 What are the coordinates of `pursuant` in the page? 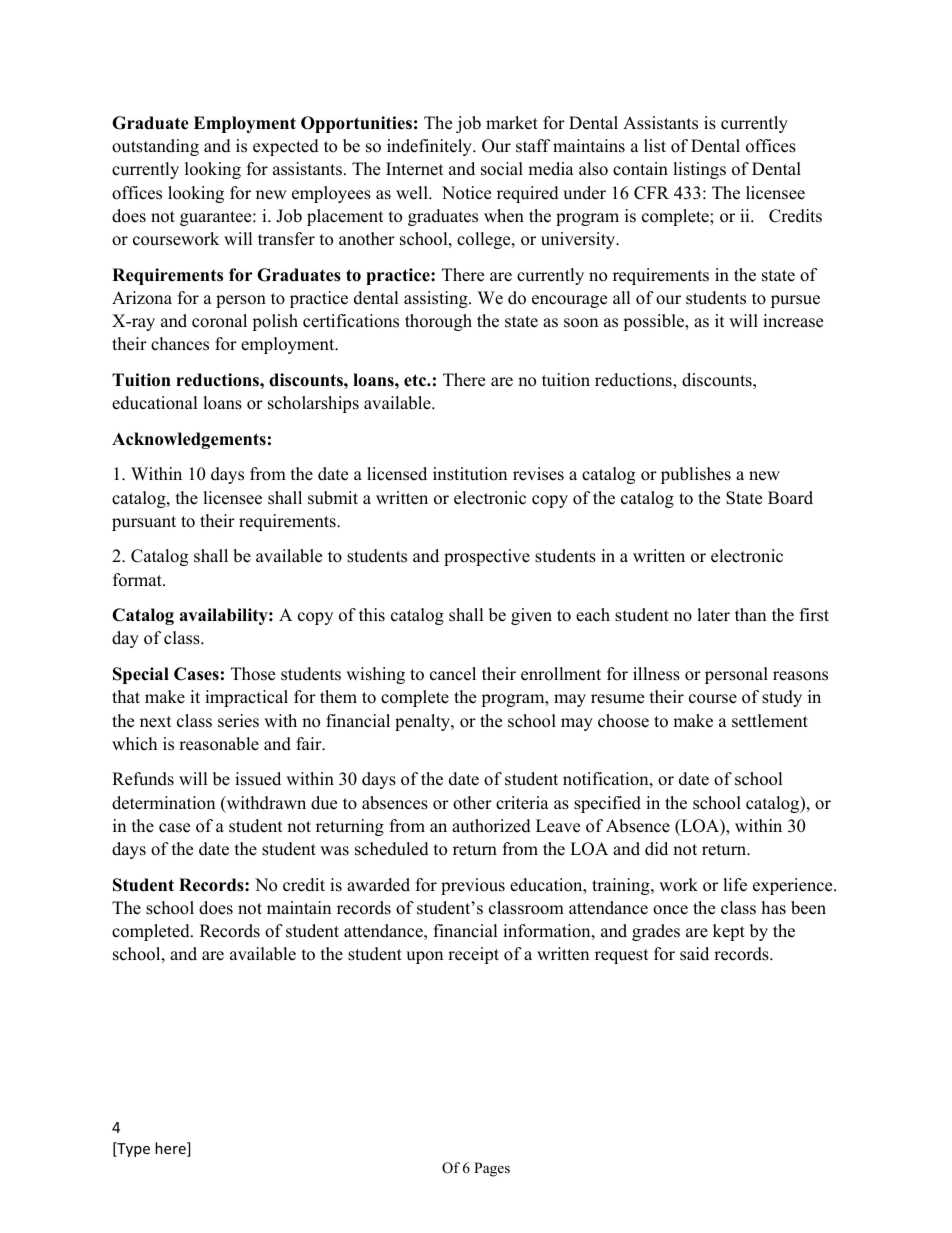 It's located at (144, 523).
